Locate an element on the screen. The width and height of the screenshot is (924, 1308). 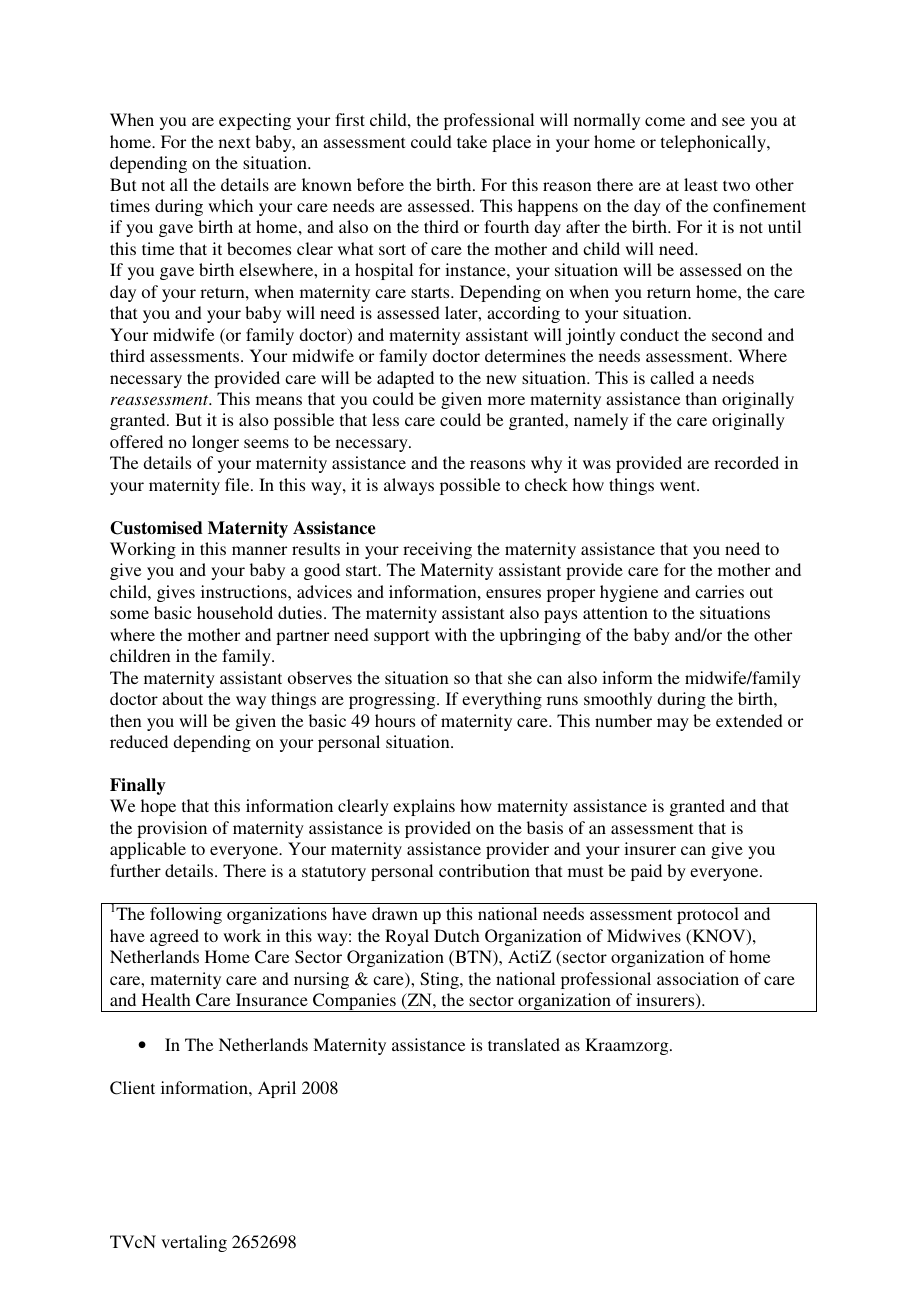
next is located at coordinates (234, 142).
